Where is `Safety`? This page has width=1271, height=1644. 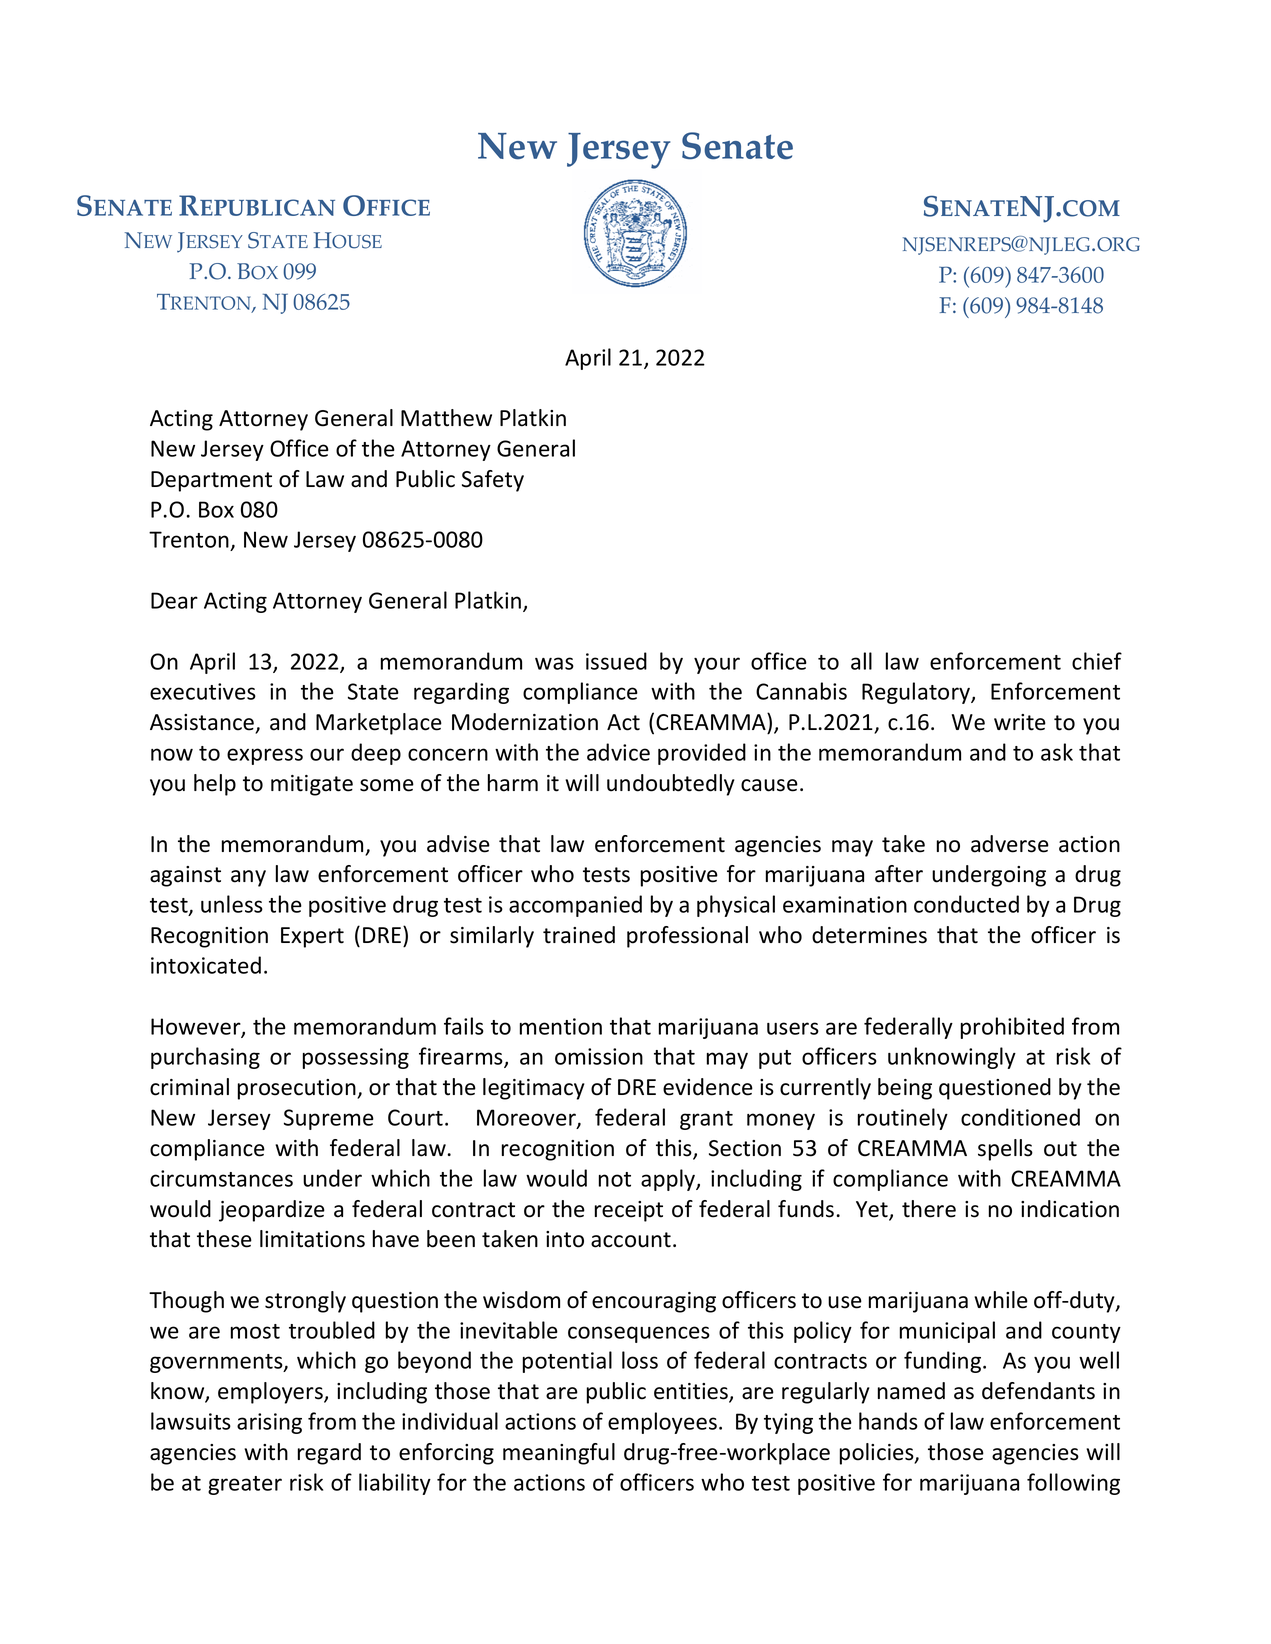 Safety is located at coordinates (493, 481).
